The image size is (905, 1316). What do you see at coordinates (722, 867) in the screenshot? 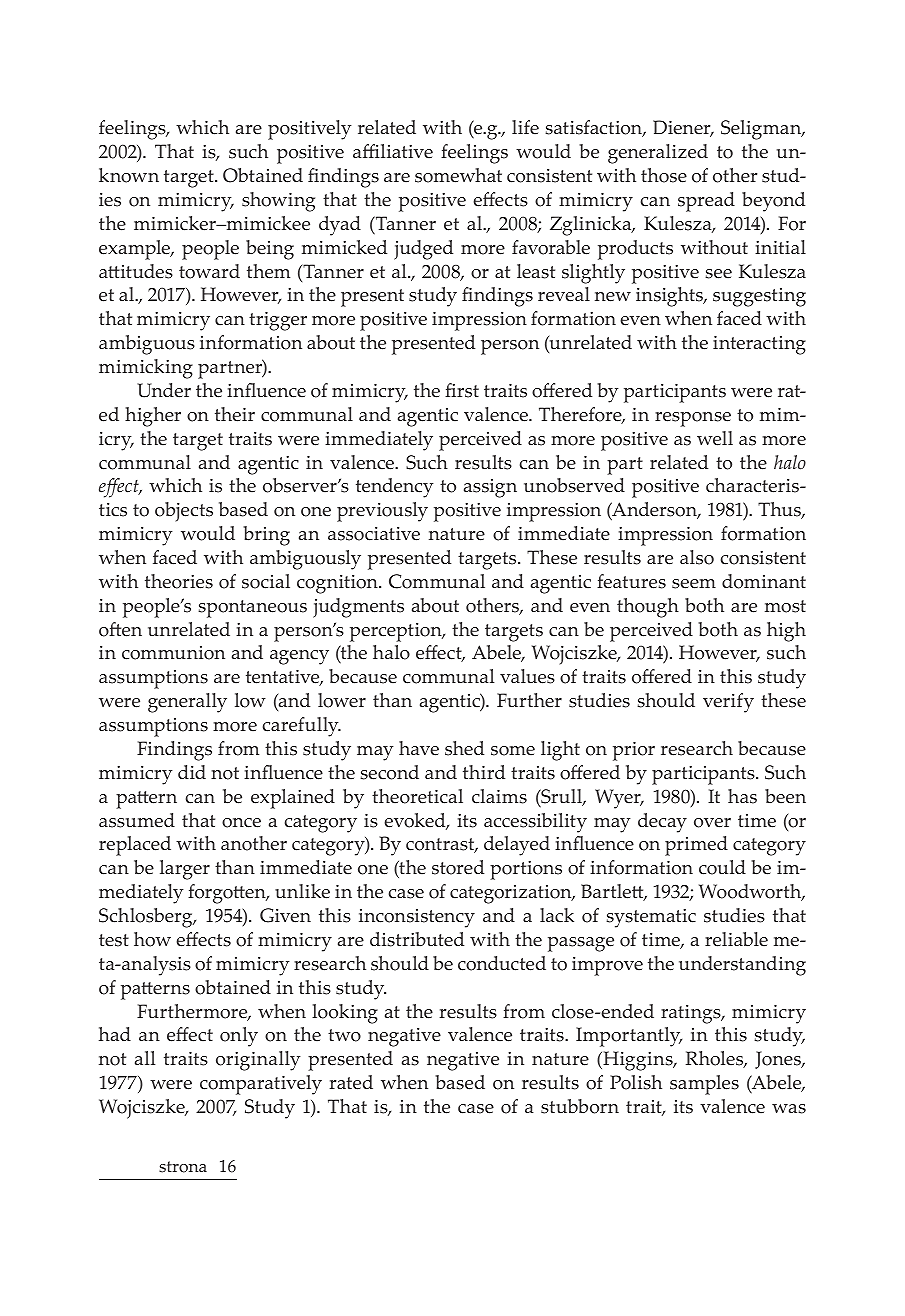
I see `could` at bounding box center [722, 867].
